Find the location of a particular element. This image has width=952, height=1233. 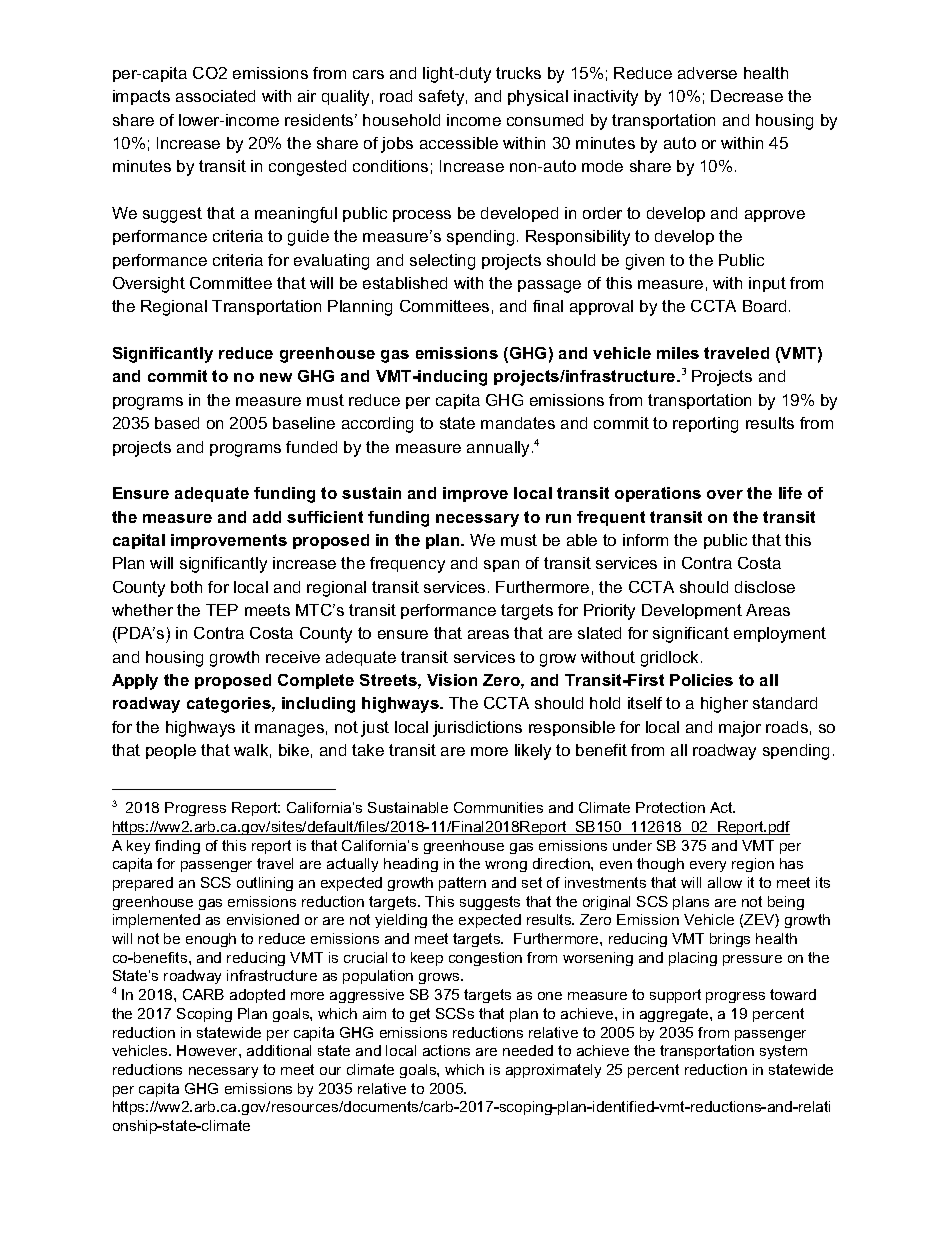

categories is located at coordinates (230, 705).
